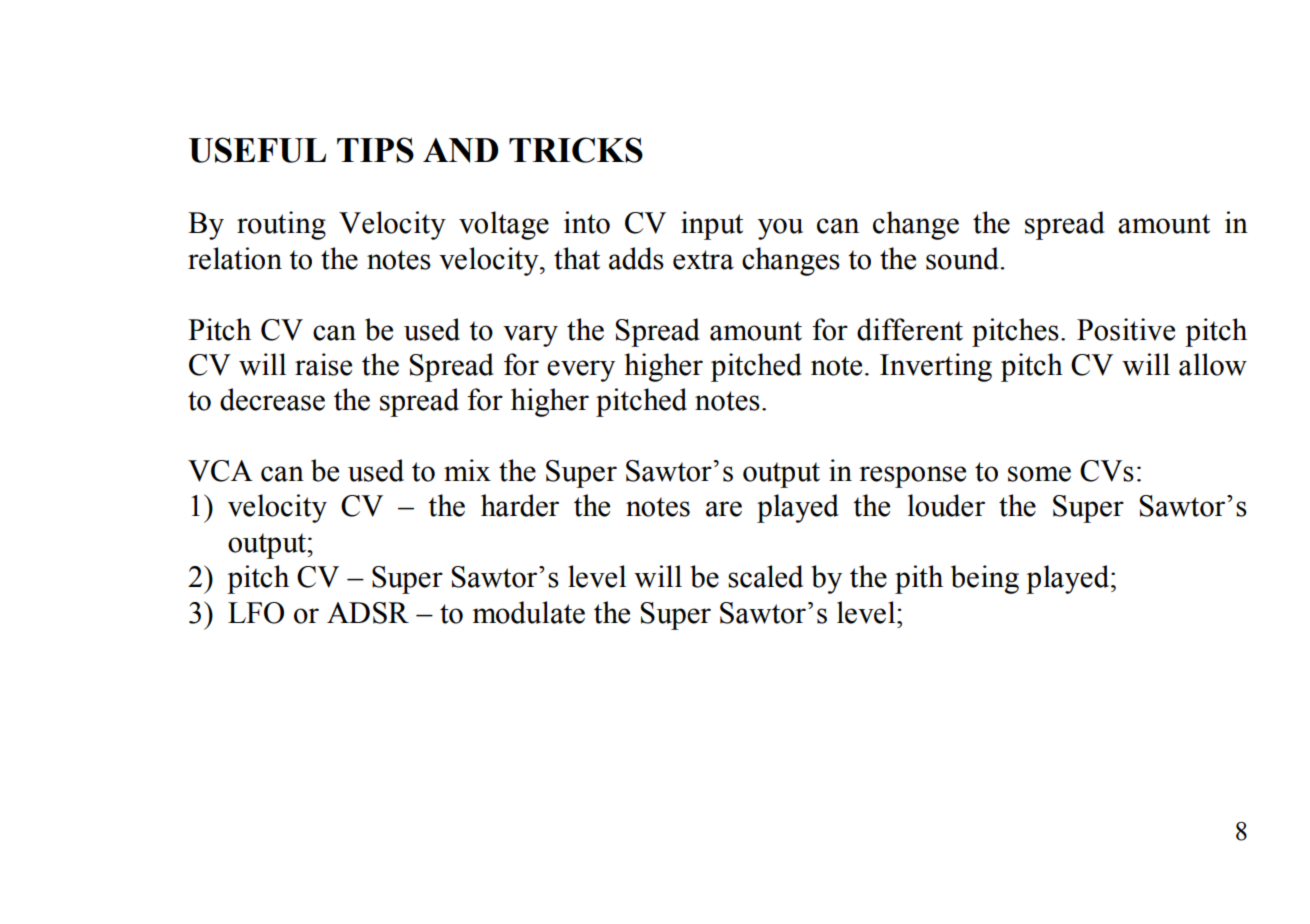  What do you see at coordinates (235, 258) in the screenshot?
I see `relation` at bounding box center [235, 258].
